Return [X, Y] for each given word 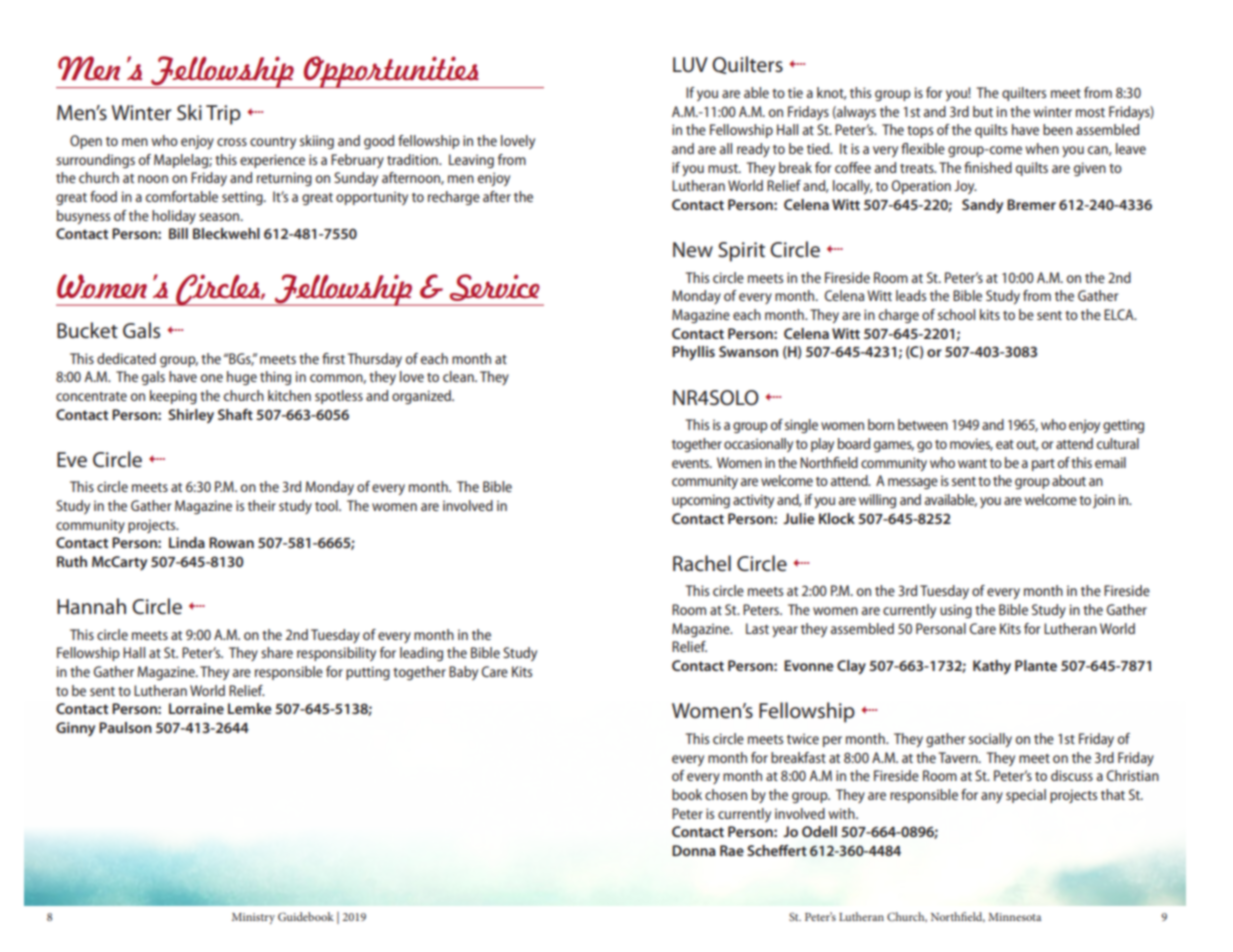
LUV [690, 65]
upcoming [701, 501]
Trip [223, 115]
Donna [694, 850]
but [983, 111]
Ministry [253, 918]
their [262, 505]
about [1069, 480]
